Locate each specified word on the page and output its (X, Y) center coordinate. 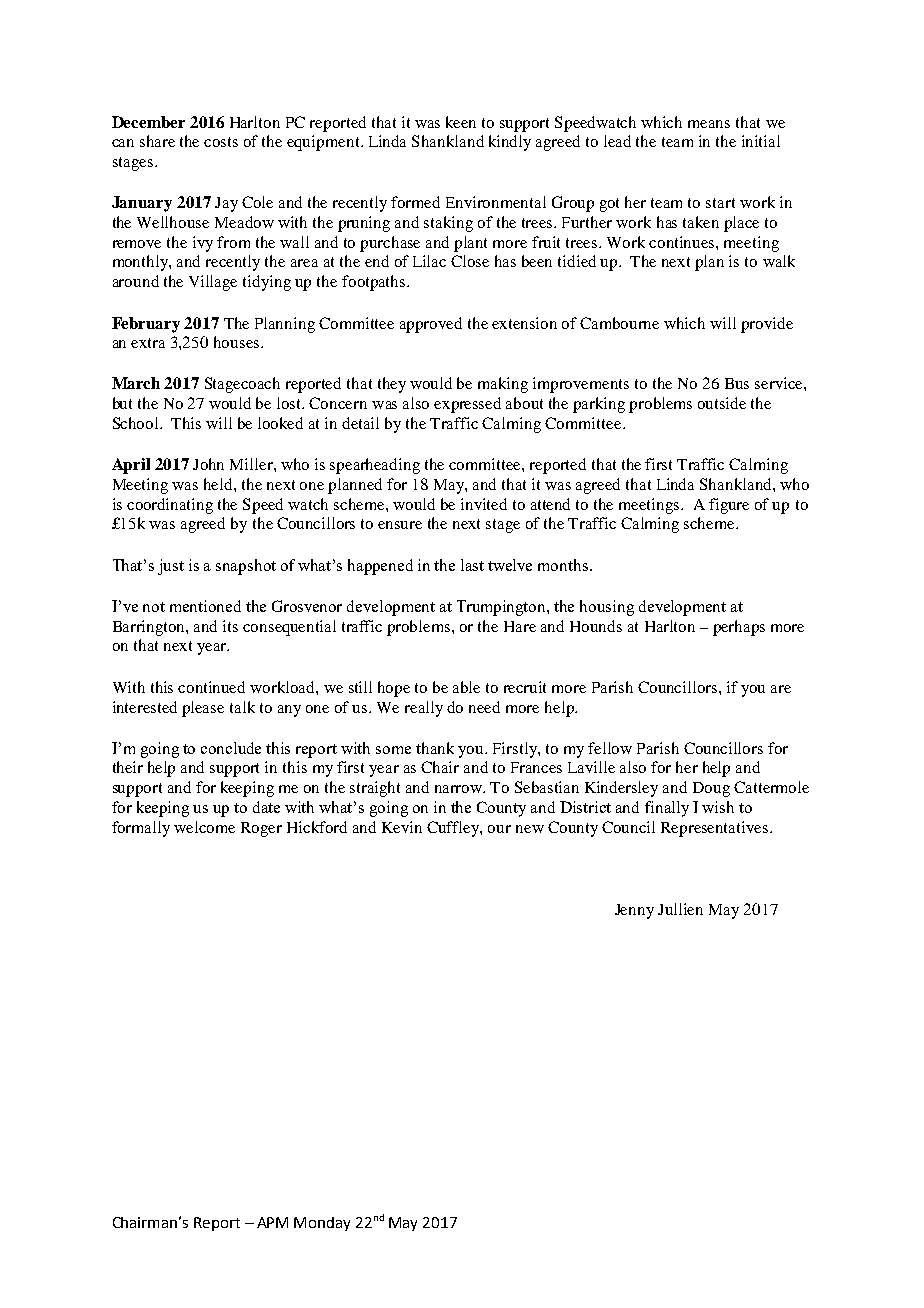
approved (431, 325)
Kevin (402, 827)
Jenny (634, 911)
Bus (737, 383)
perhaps (739, 628)
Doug (711, 789)
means (709, 124)
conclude (231, 748)
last (472, 565)
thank (435, 748)
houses (238, 342)
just (171, 567)
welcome (204, 827)
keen (461, 122)
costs (221, 142)
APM (272, 1222)
